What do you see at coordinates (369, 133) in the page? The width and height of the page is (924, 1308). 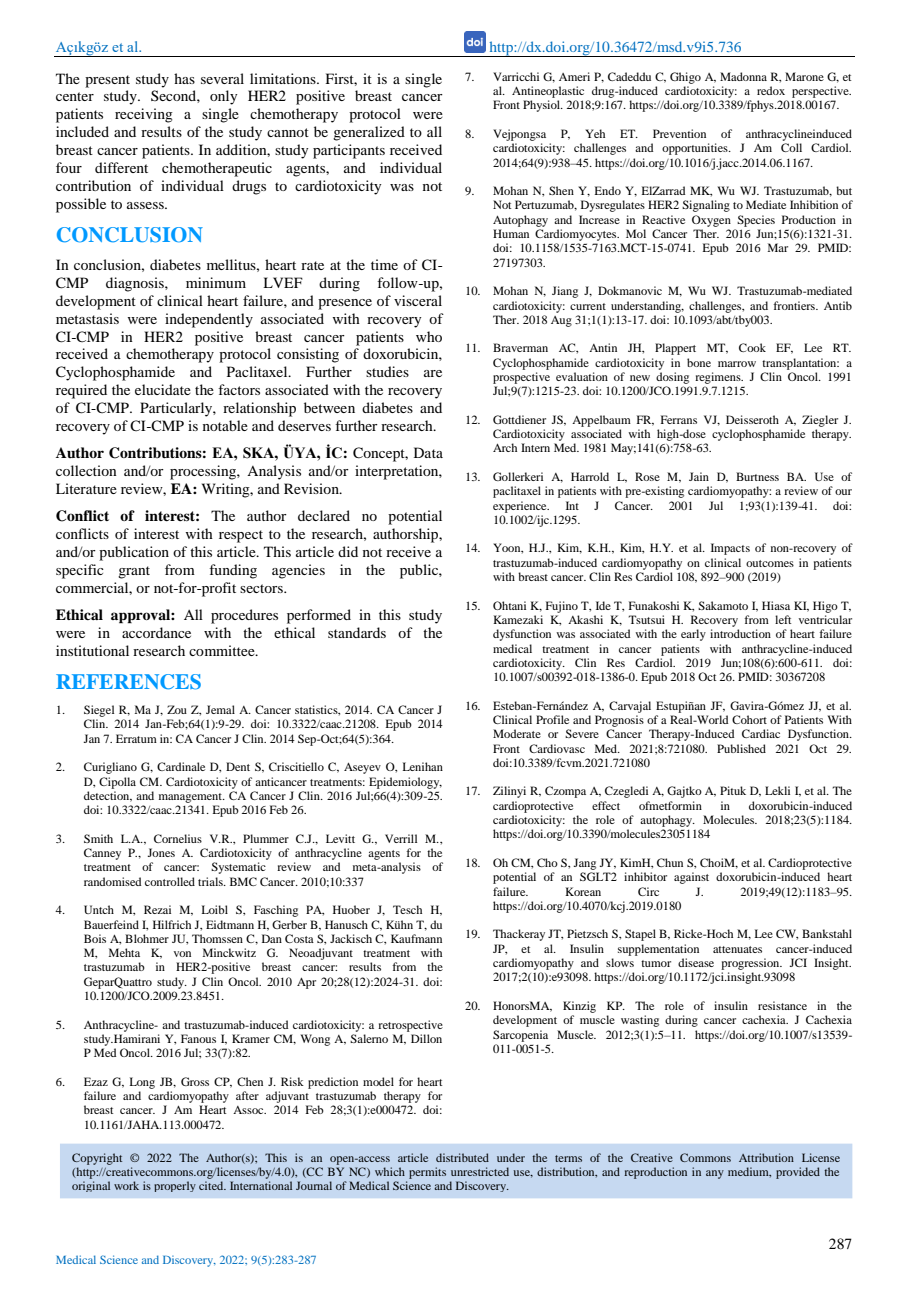 I see `generalized` at bounding box center [369, 133].
